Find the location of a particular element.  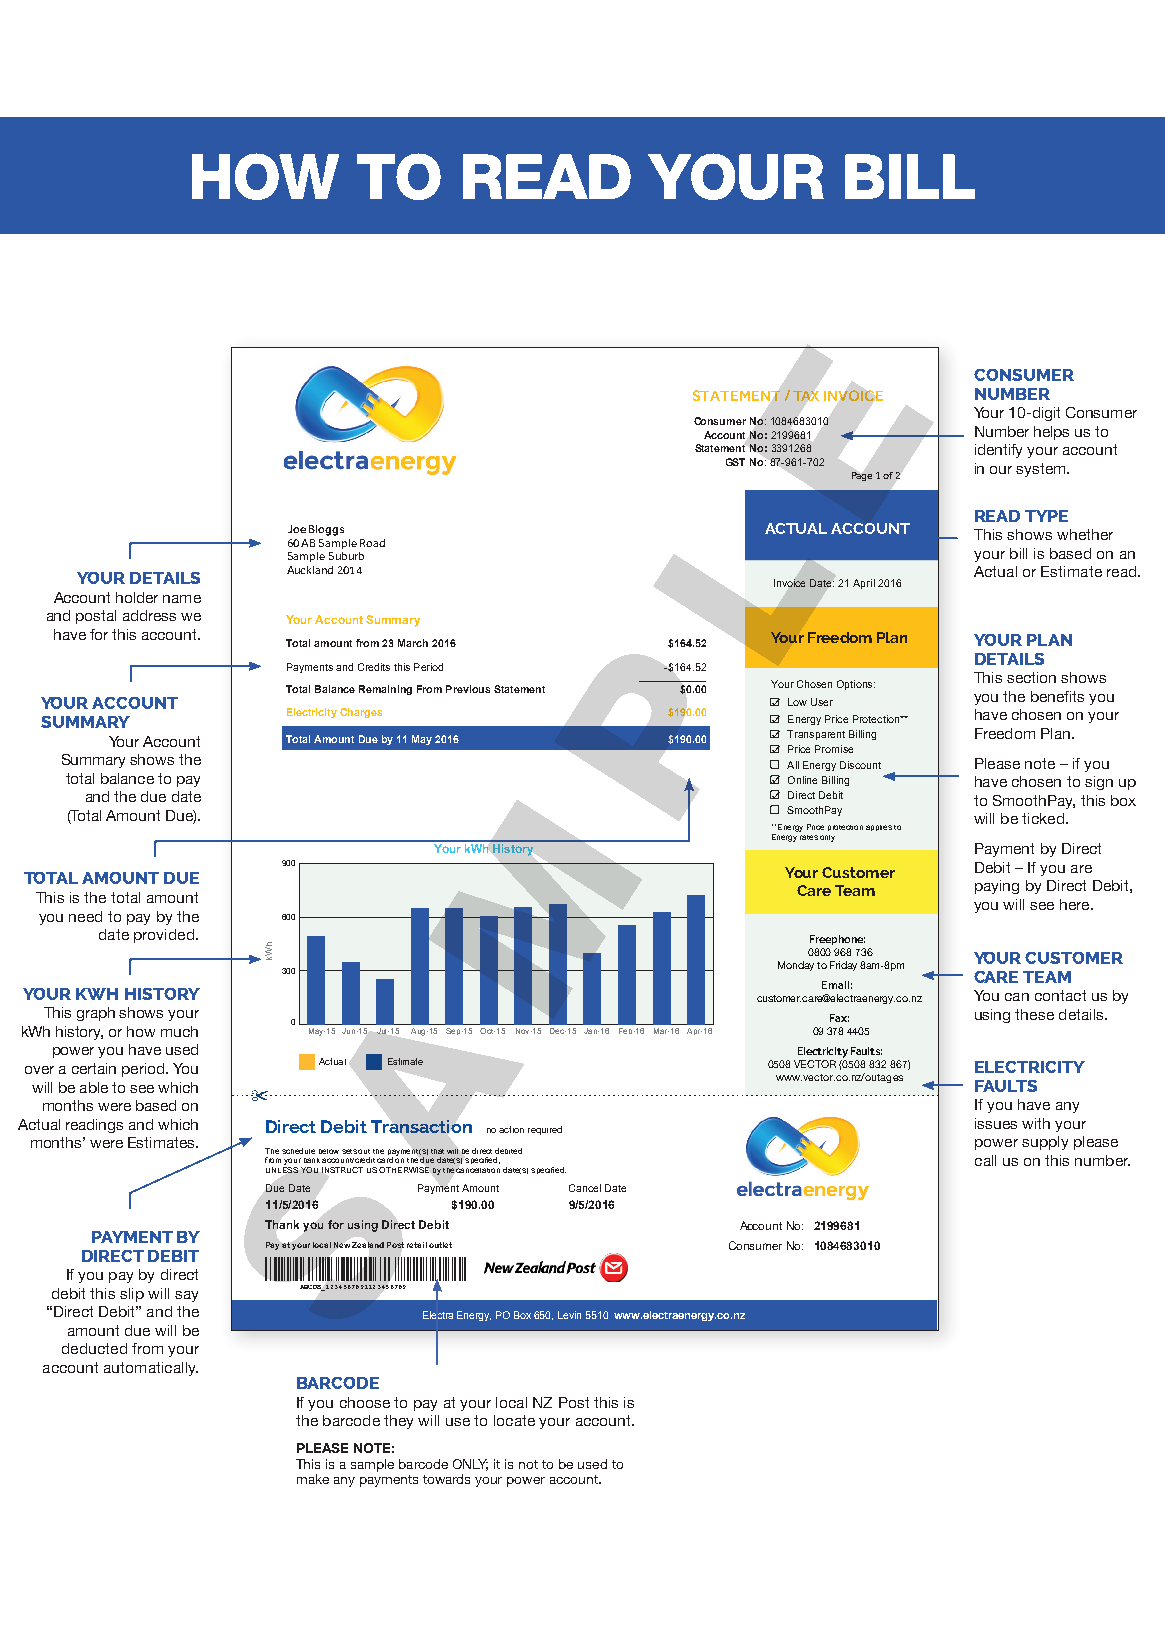

paying is located at coordinates (997, 887).
